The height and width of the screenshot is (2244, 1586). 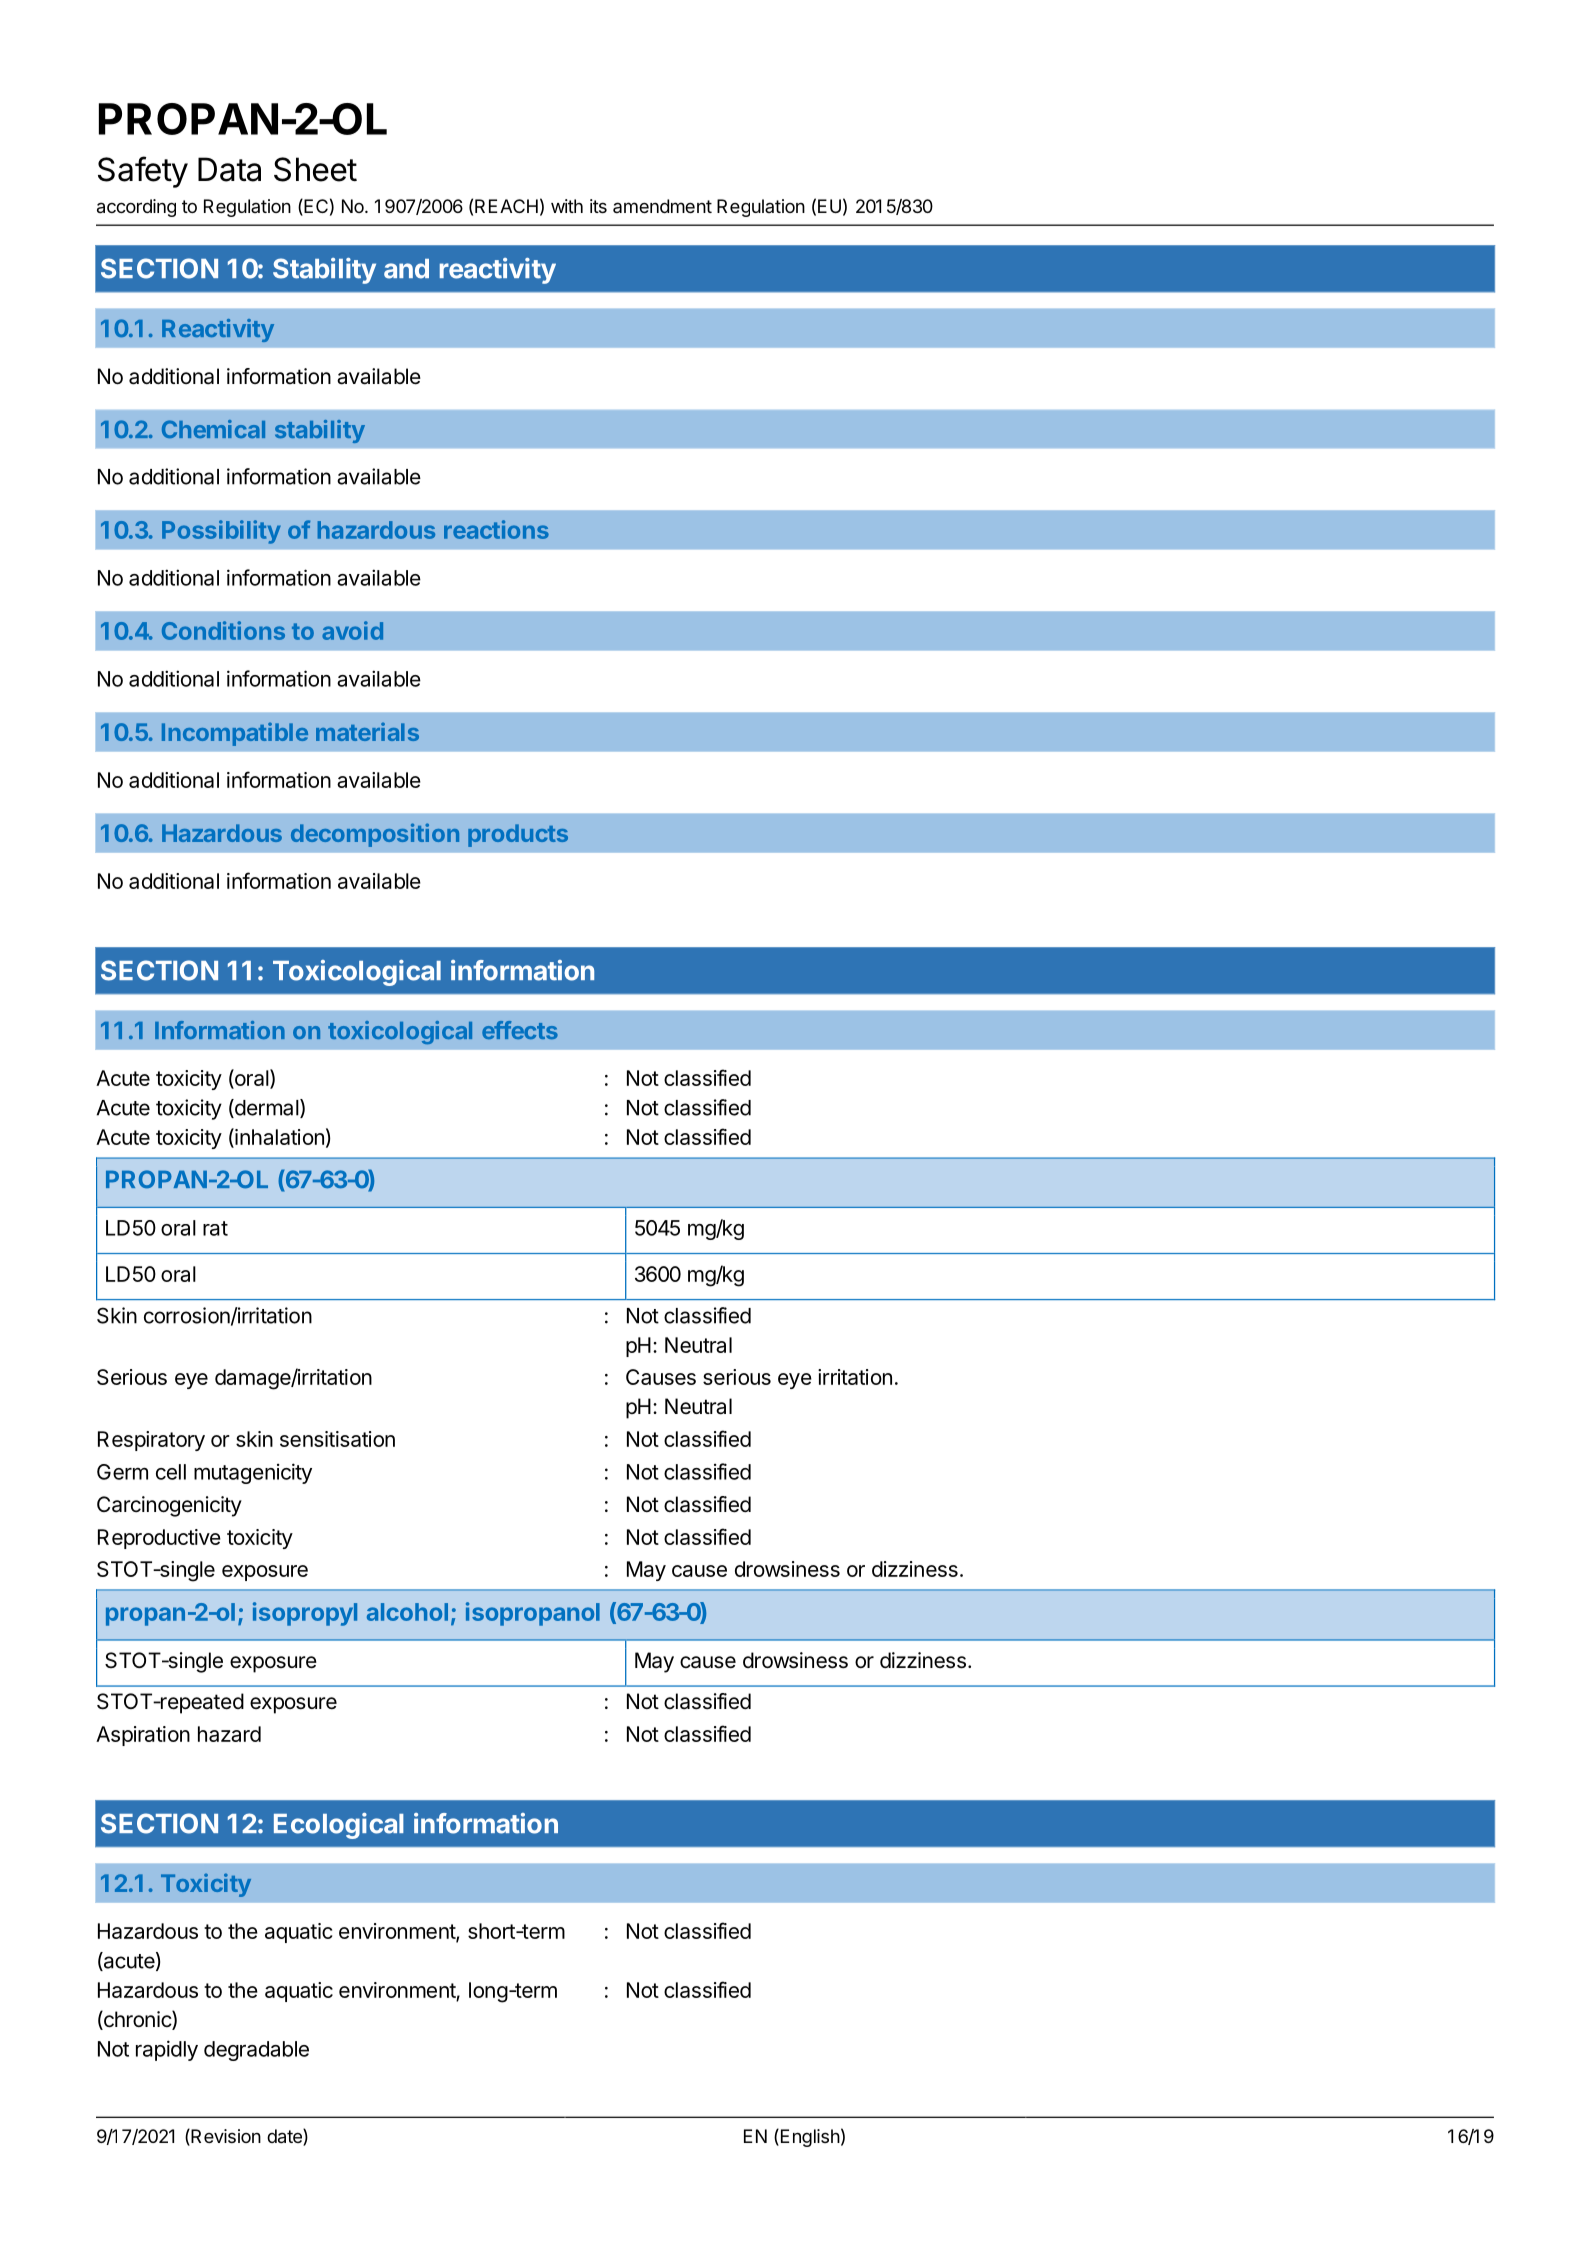 What do you see at coordinates (518, 835) in the screenshot?
I see `products` at bounding box center [518, 835].
